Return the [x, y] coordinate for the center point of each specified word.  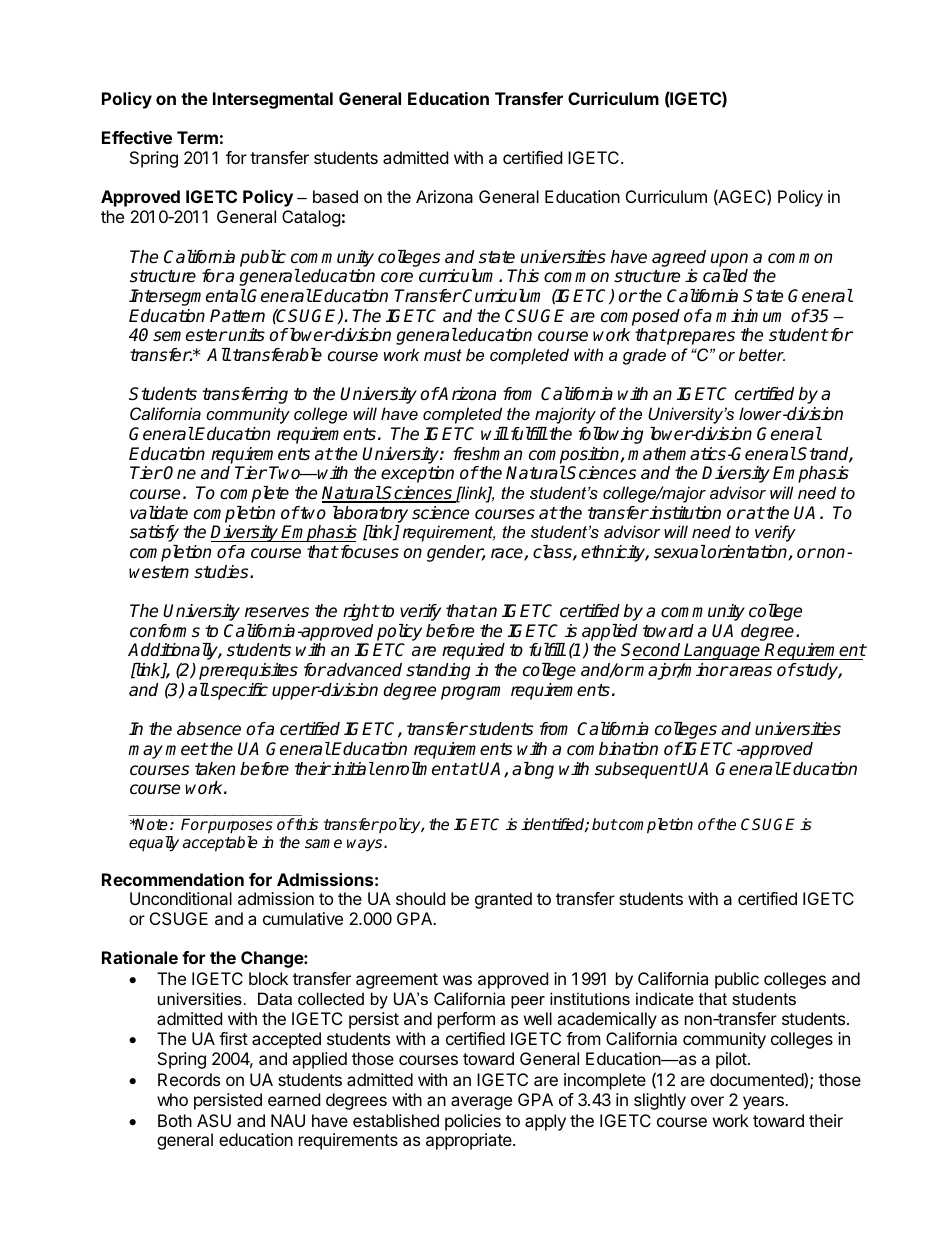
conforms [165, 631]
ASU [214, 1120]
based [335, 196]
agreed [679, 258]
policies [473, 1122]
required [473, 651]
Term [197, 137]
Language [723, 651]
